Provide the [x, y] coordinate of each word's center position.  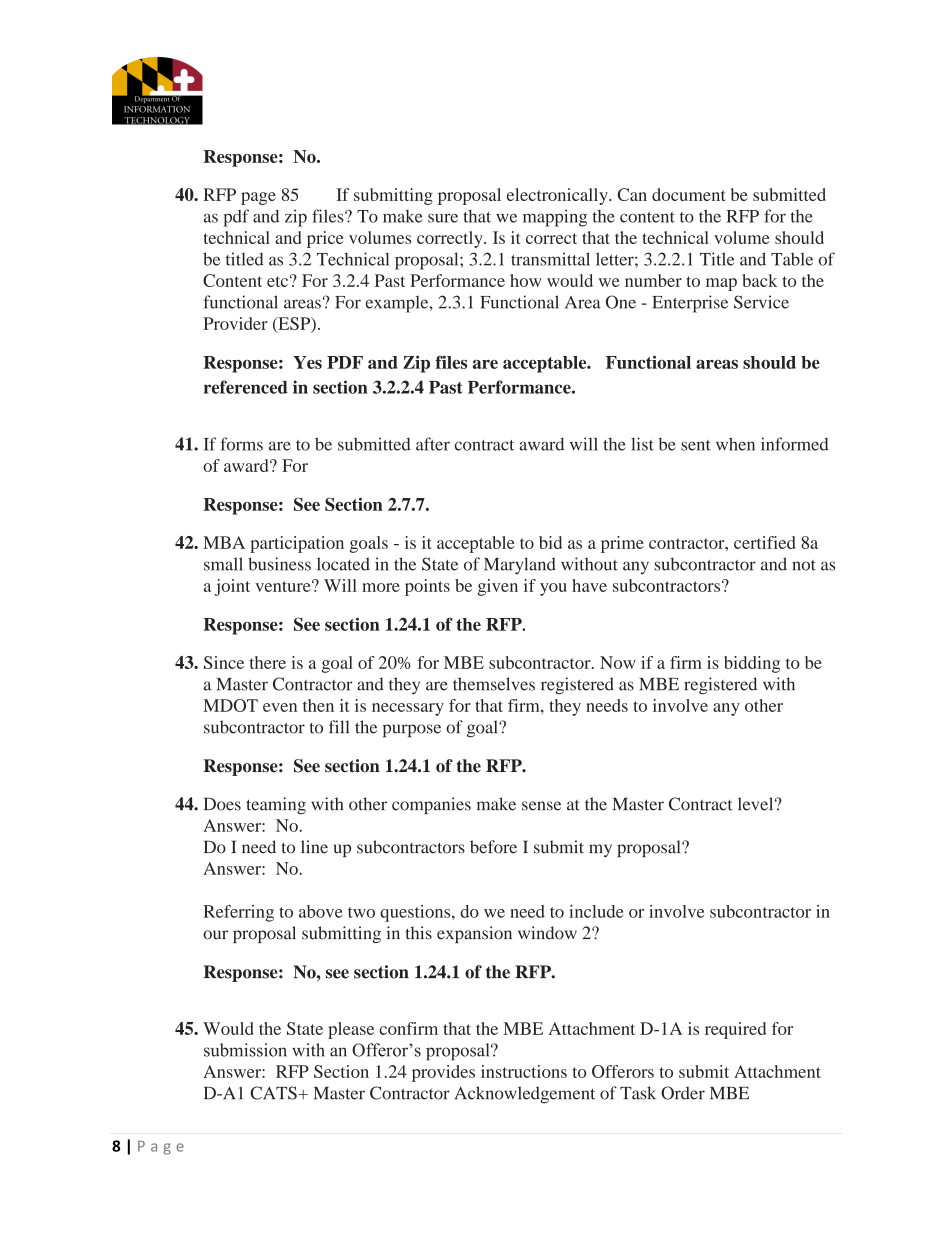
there [268, 662]
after [433, 444]
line [314, 847]
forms [241, 444]
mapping [555, 218]
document [689, 194]
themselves [494, 684]
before [493, 847]
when [735, 444]
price [325, 239]
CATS [274, 1093]
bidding [752, 664]
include [596, 911]
